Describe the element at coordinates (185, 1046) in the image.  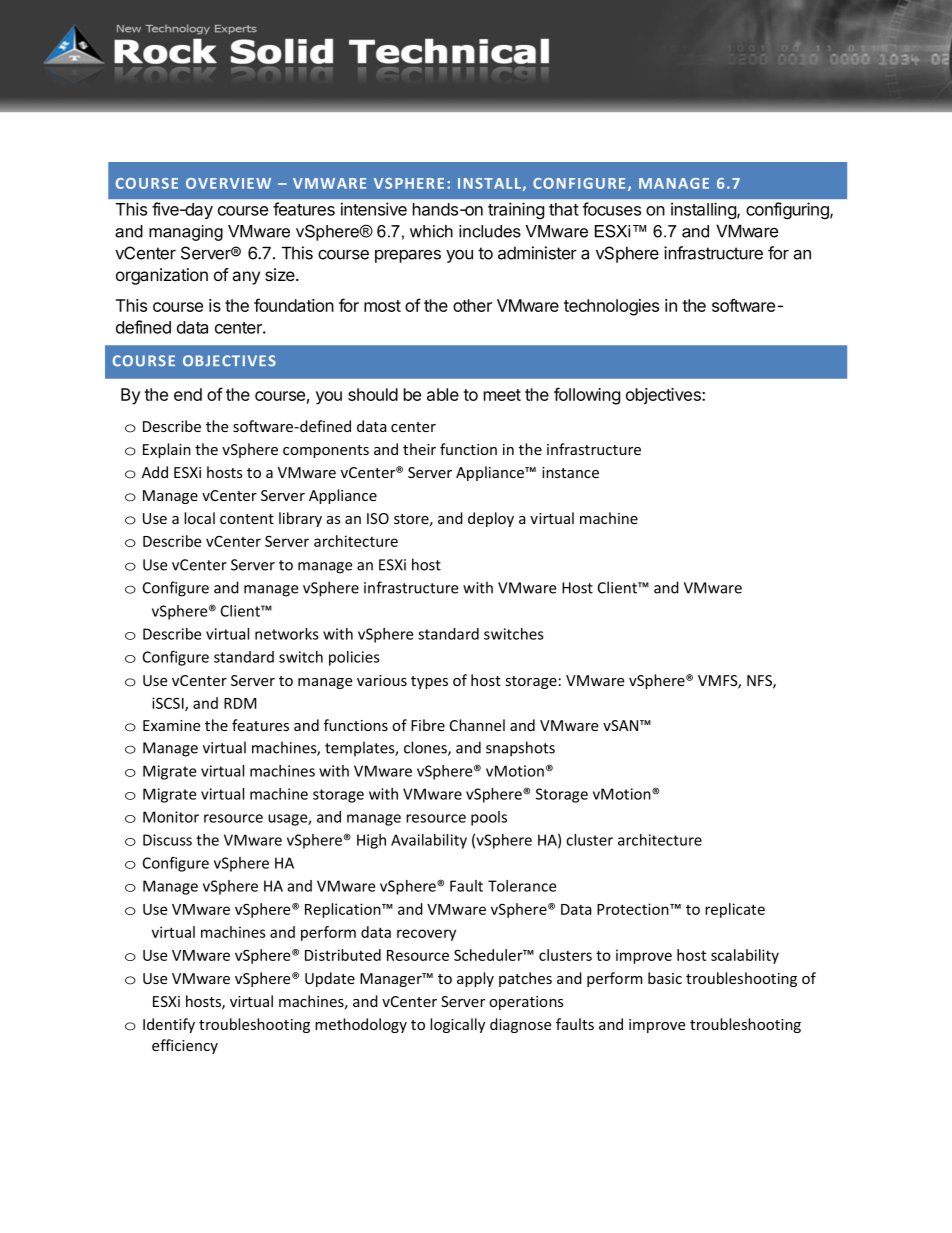
I see `efficiency` at that location.
